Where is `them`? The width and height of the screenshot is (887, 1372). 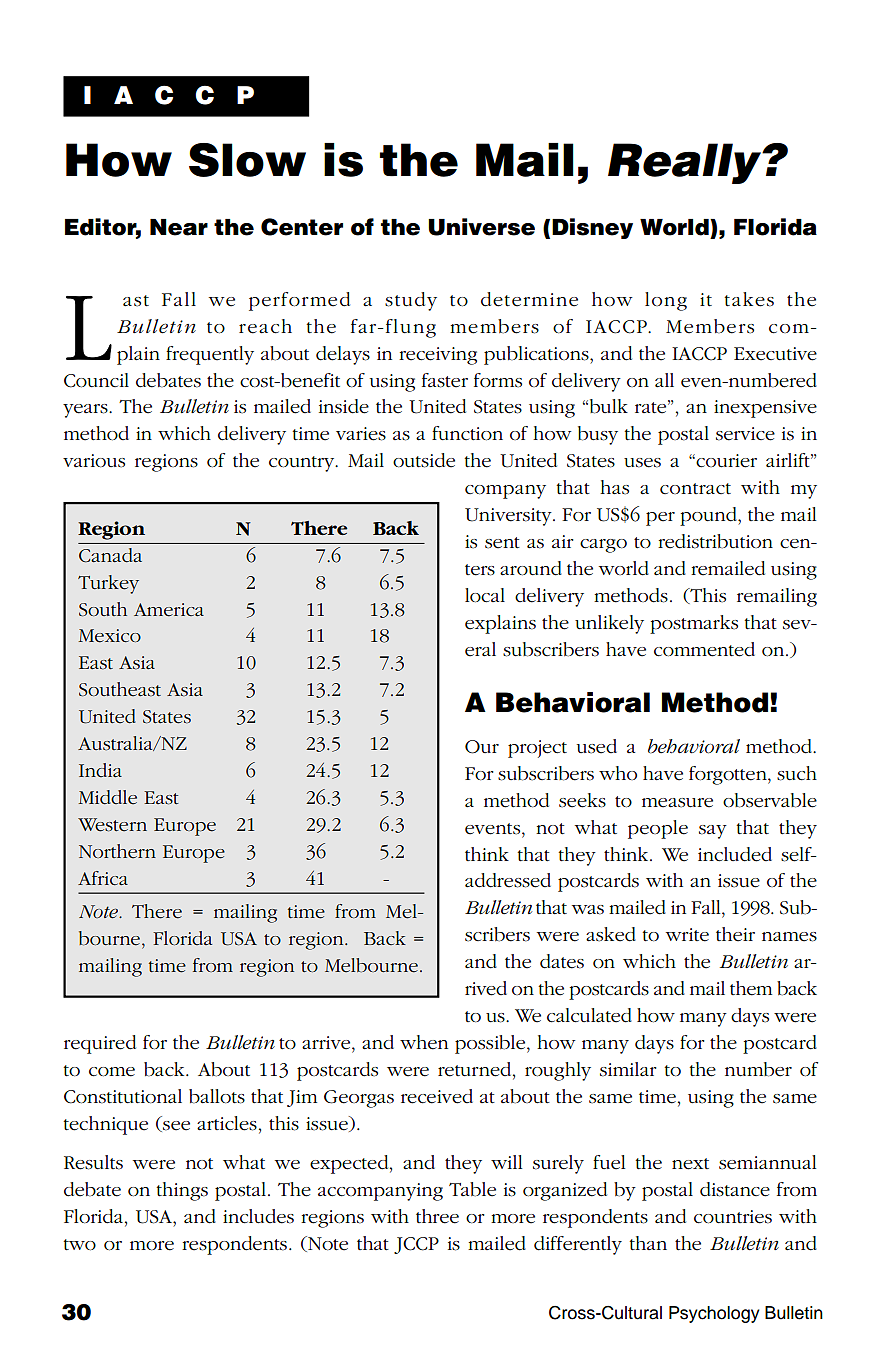 them is located at coordinates (751, 988).
